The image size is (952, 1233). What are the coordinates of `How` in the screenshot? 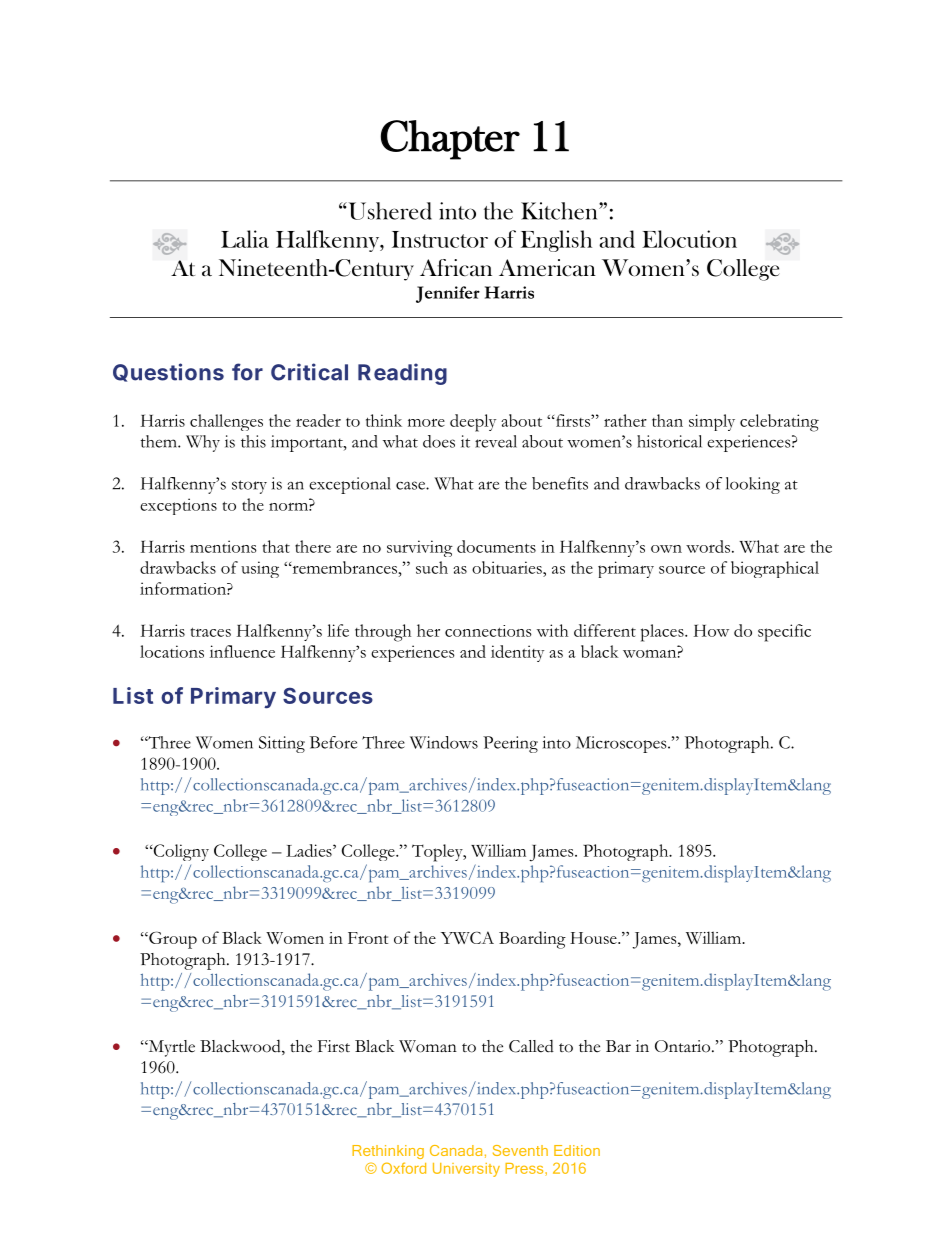 It's located at (711, 630).
